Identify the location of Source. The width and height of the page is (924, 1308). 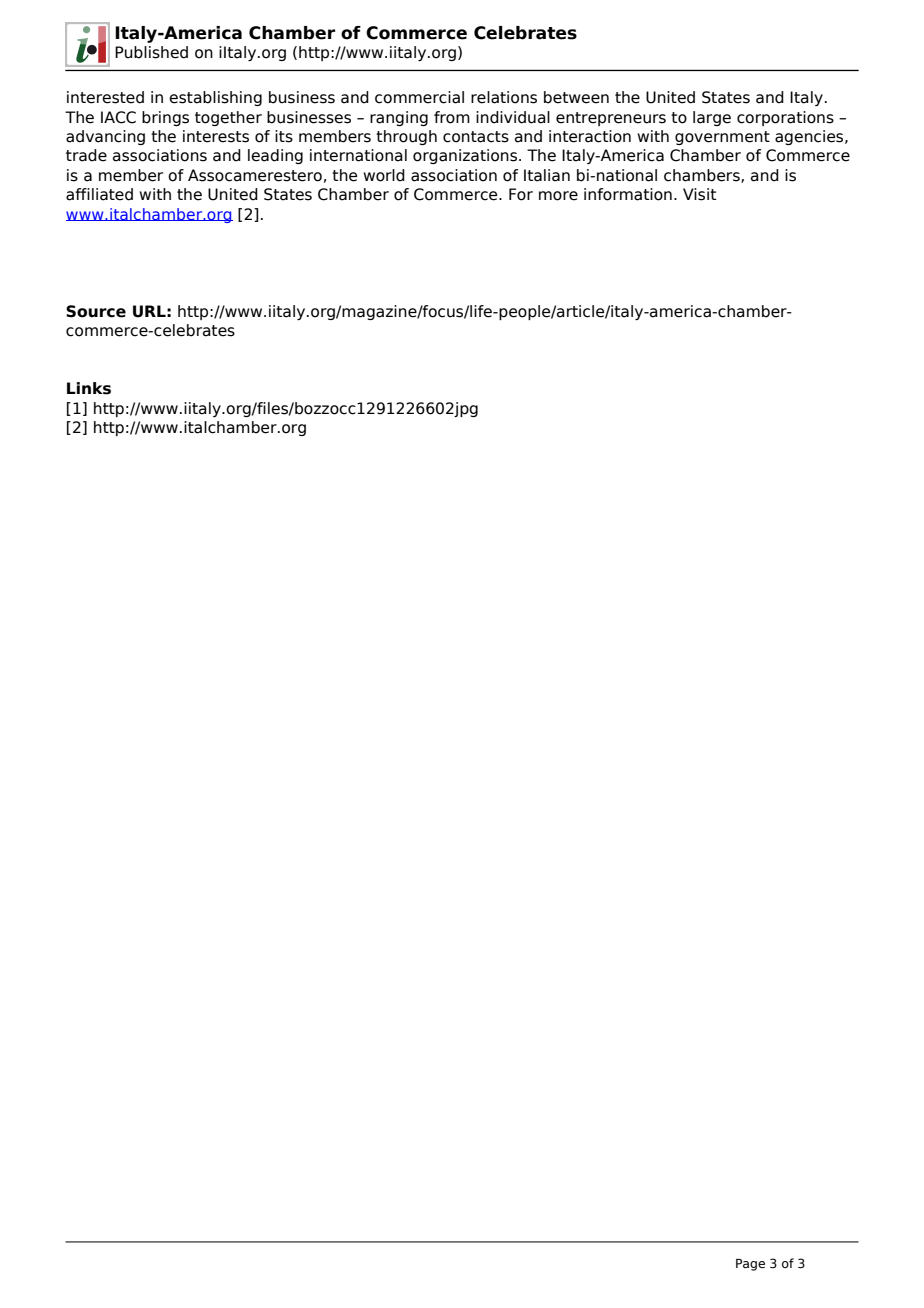
(96, 311).
